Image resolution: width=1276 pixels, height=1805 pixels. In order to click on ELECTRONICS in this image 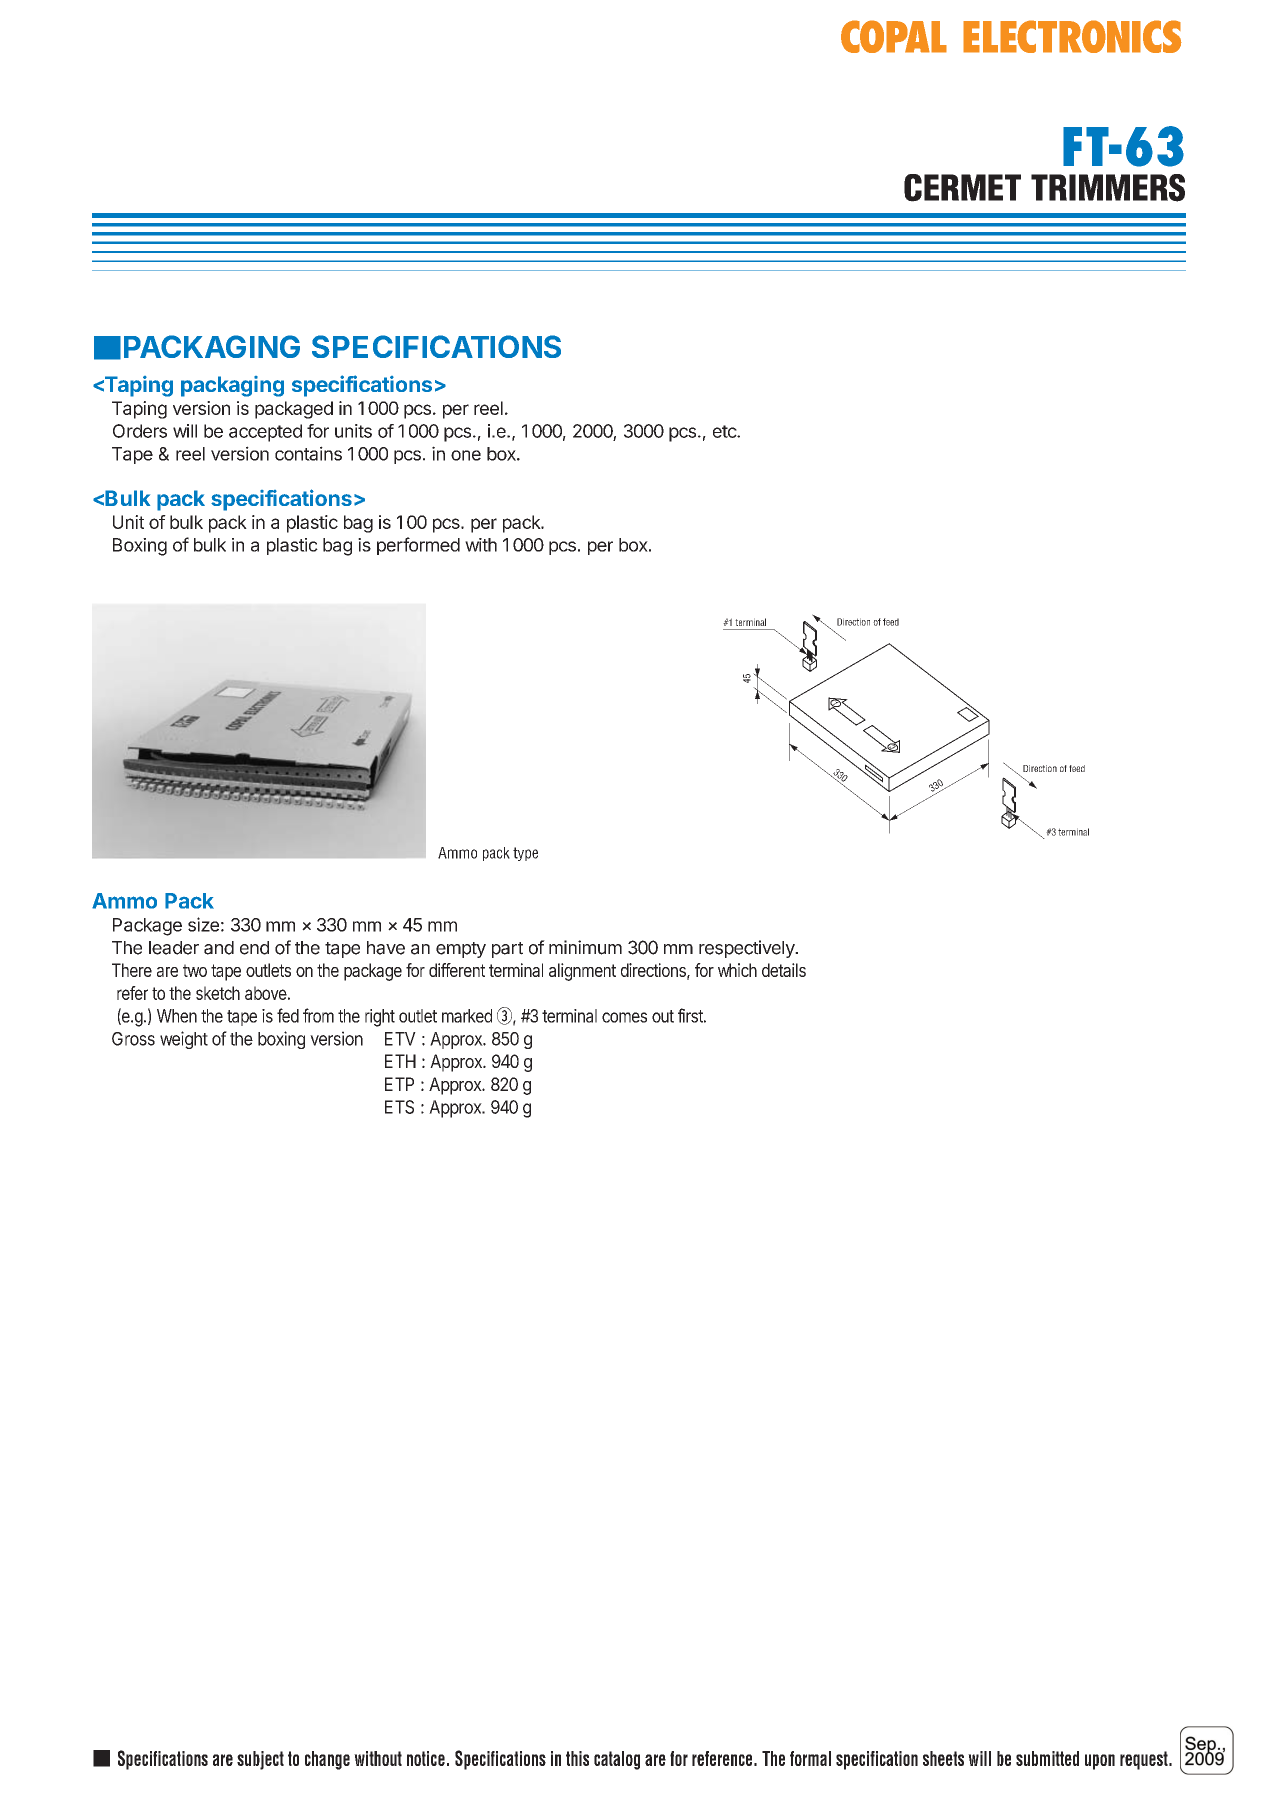, I will do `click(1072, 36)`.
